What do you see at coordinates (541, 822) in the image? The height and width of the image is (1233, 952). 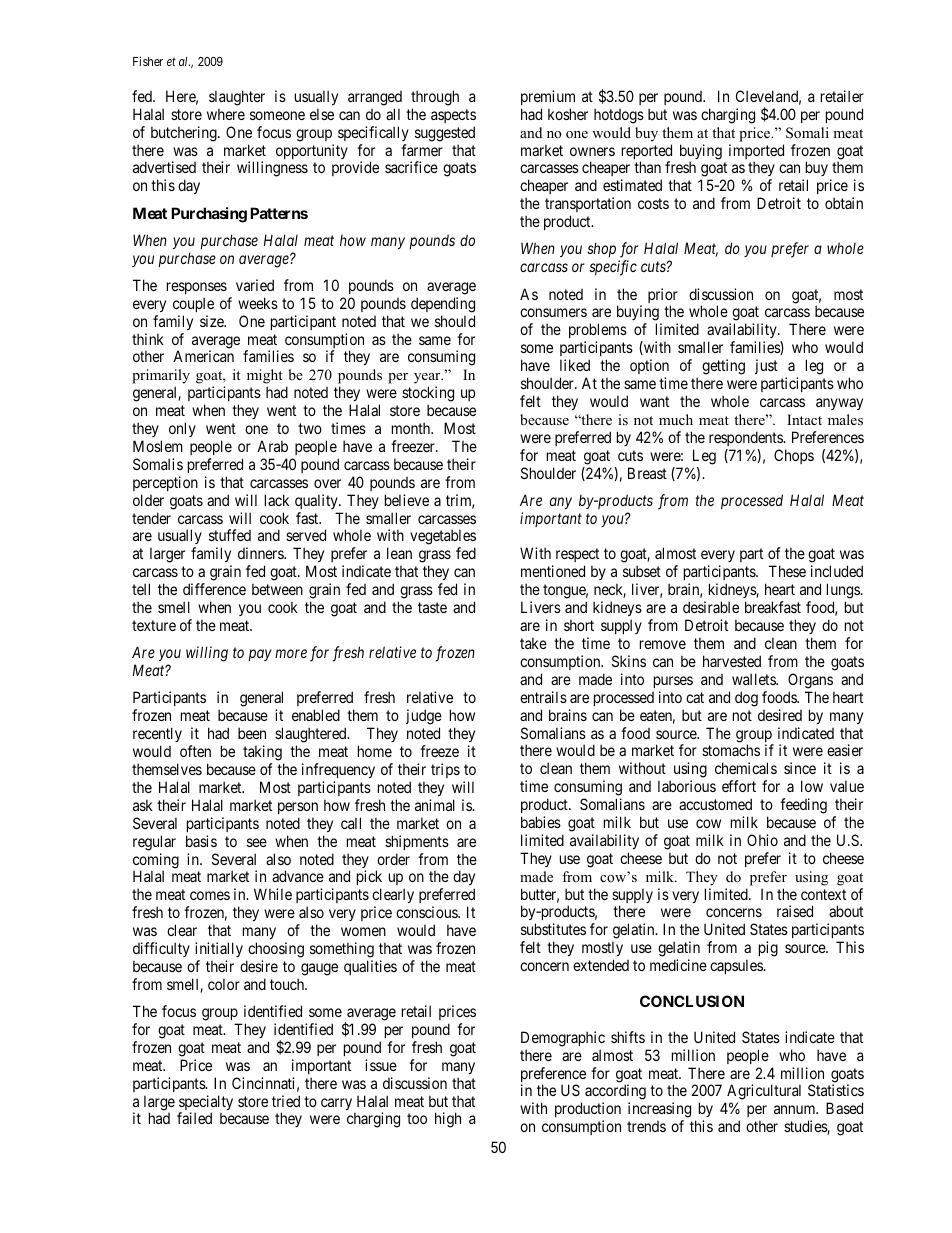 I see `babies` at bounding box center [541, 822].
